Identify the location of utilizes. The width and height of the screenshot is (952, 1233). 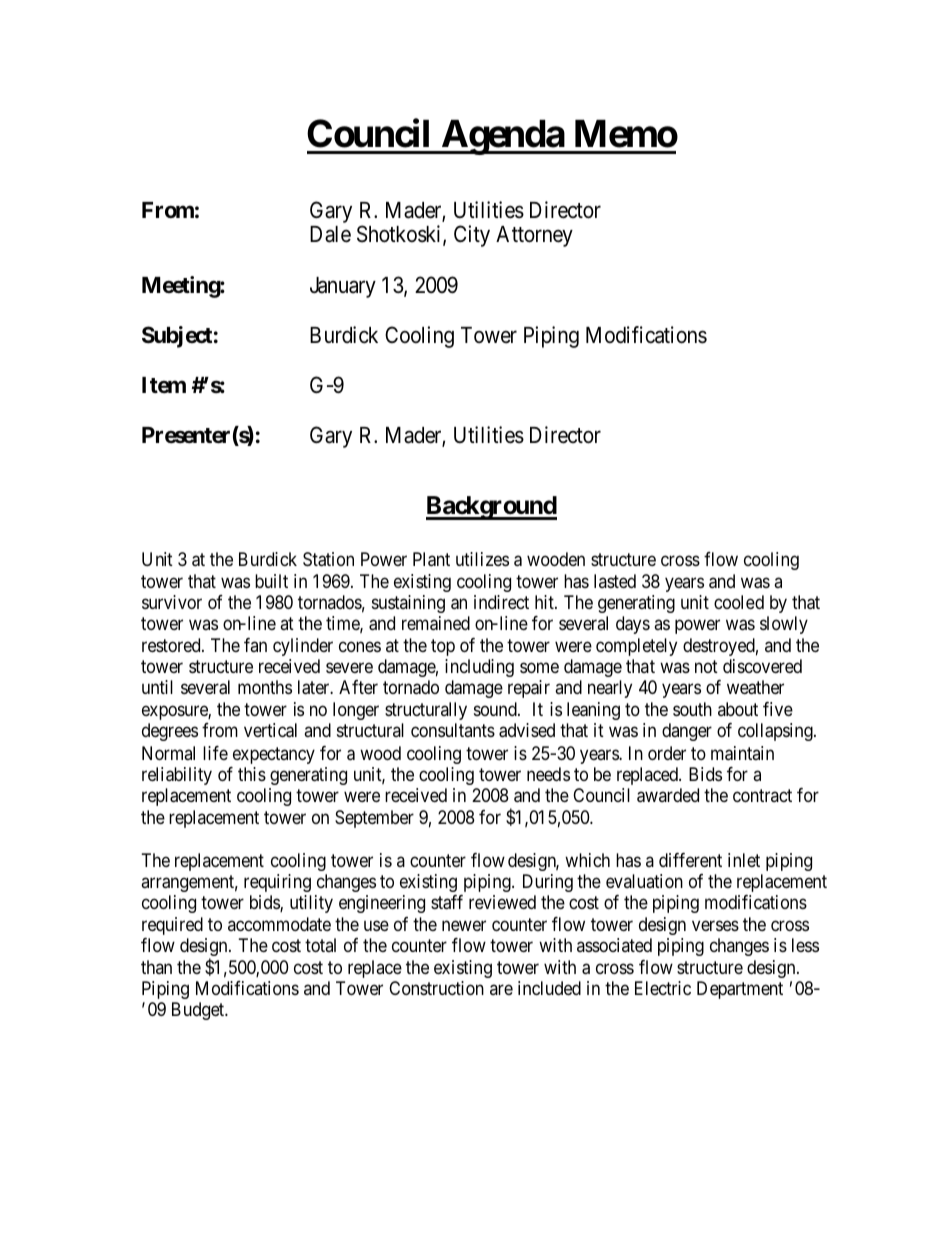
(482, 559).
